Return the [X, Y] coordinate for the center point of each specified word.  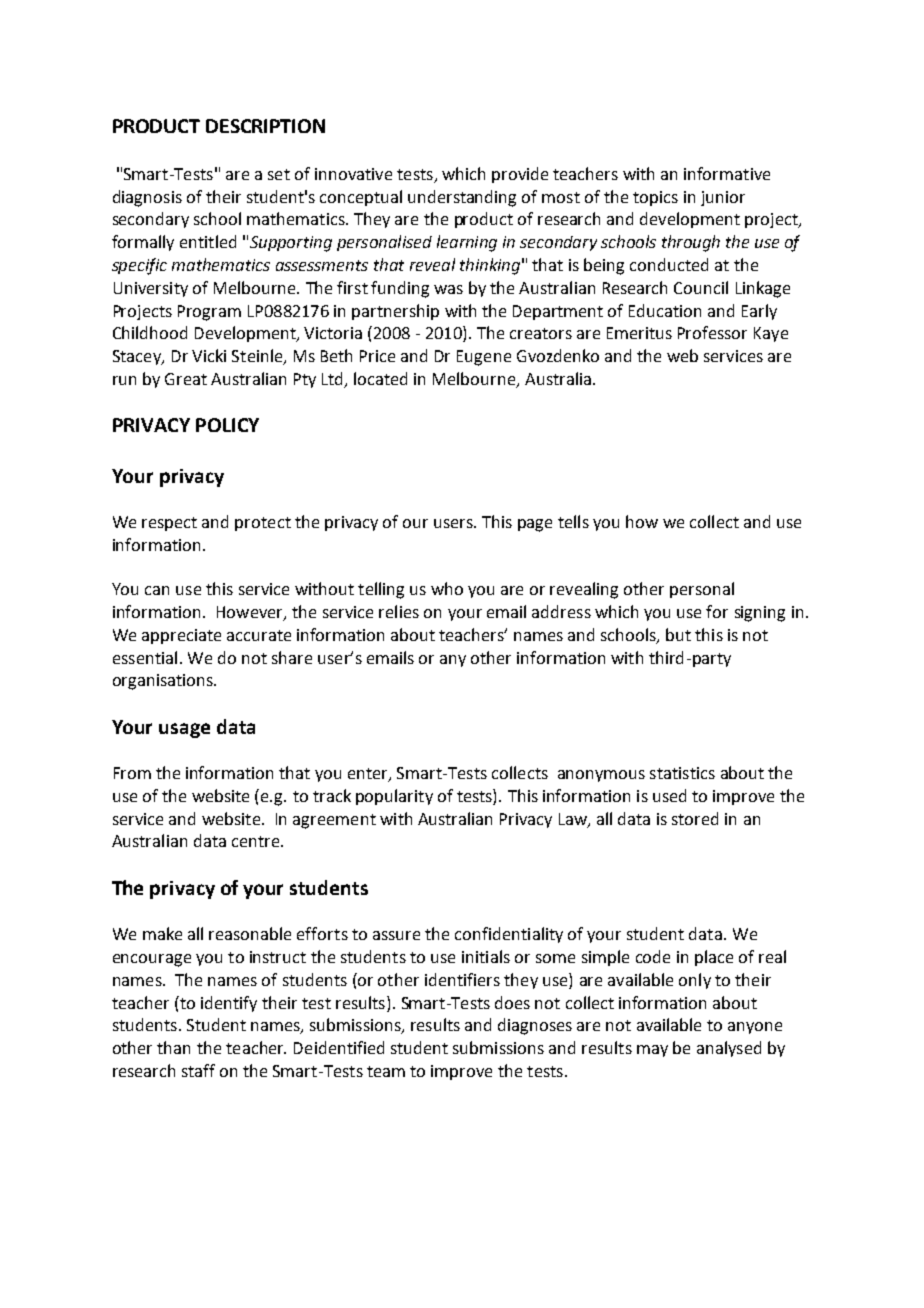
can [157, 590]
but [678, 634]
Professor [712, 332]
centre [255, 841]
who [447, 588]
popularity [394, 797]
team [386, 1071]
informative [727, 173]
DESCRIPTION [265, 126]
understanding [462, 198]
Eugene [484, 358]
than [173, 1047]
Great [186, 379]
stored [695, 818]
